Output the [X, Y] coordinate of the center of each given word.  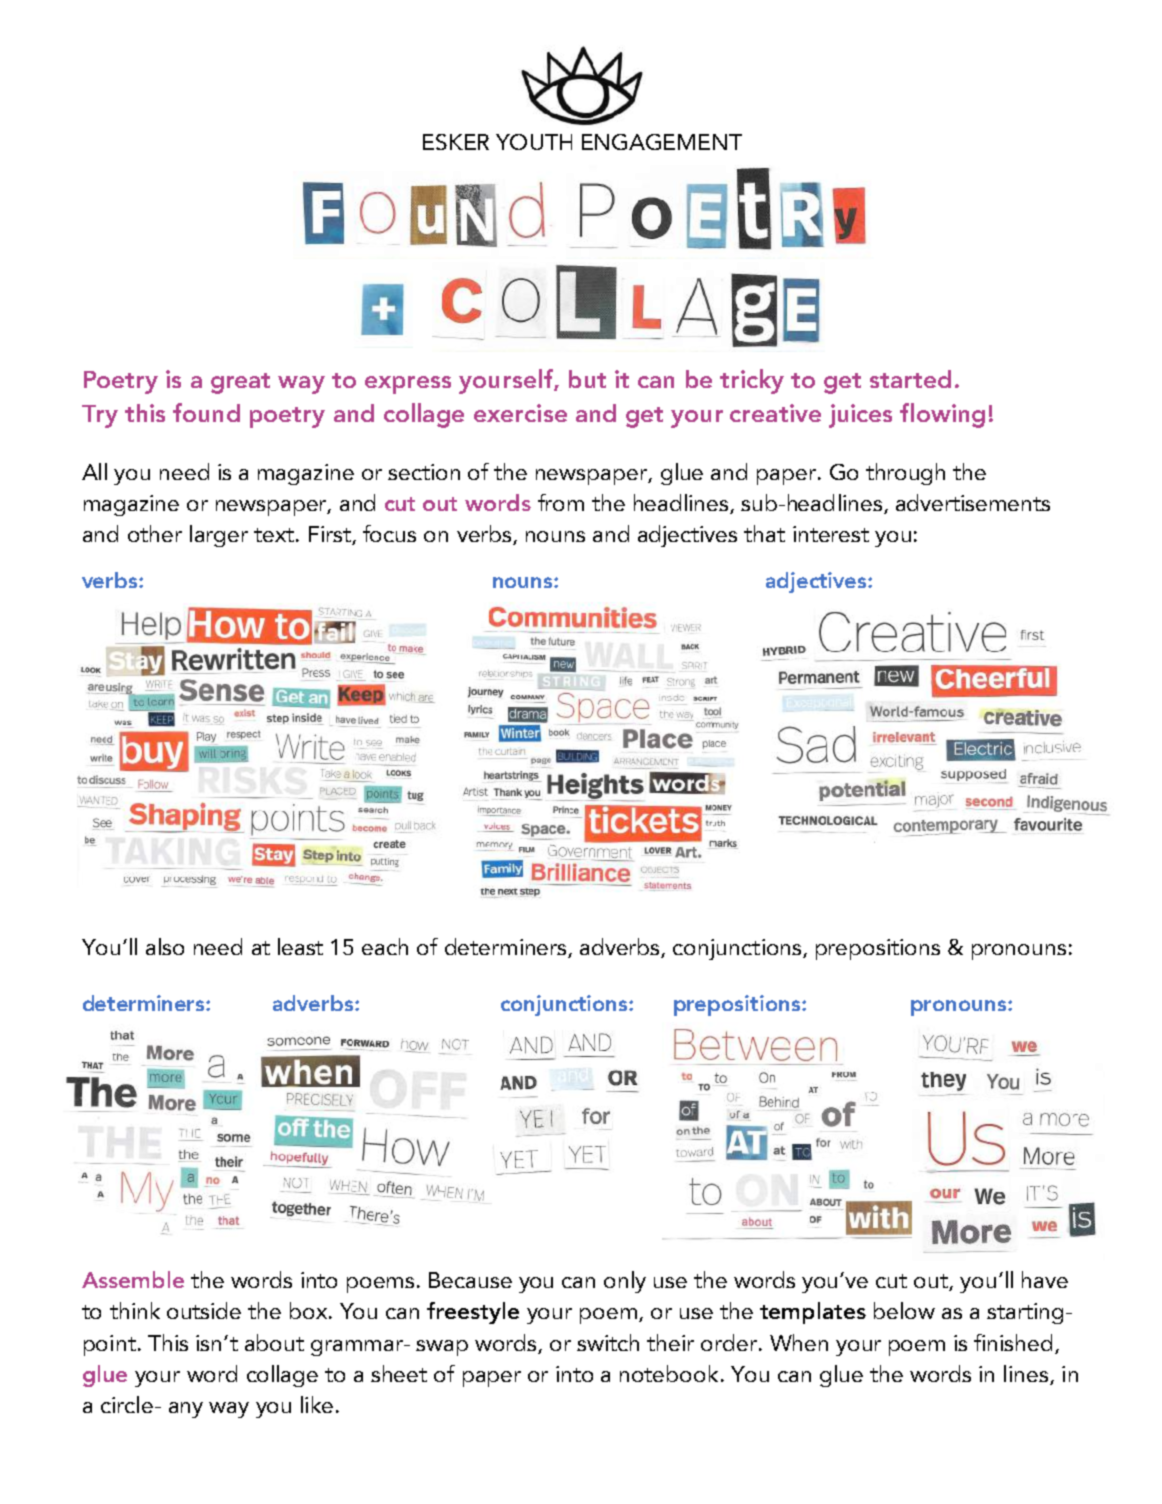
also [165, 946]
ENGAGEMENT [662, 142]
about [274, 1342]
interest [831, 534]
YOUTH [534, 142]
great [240, 383]
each [385, 946]
